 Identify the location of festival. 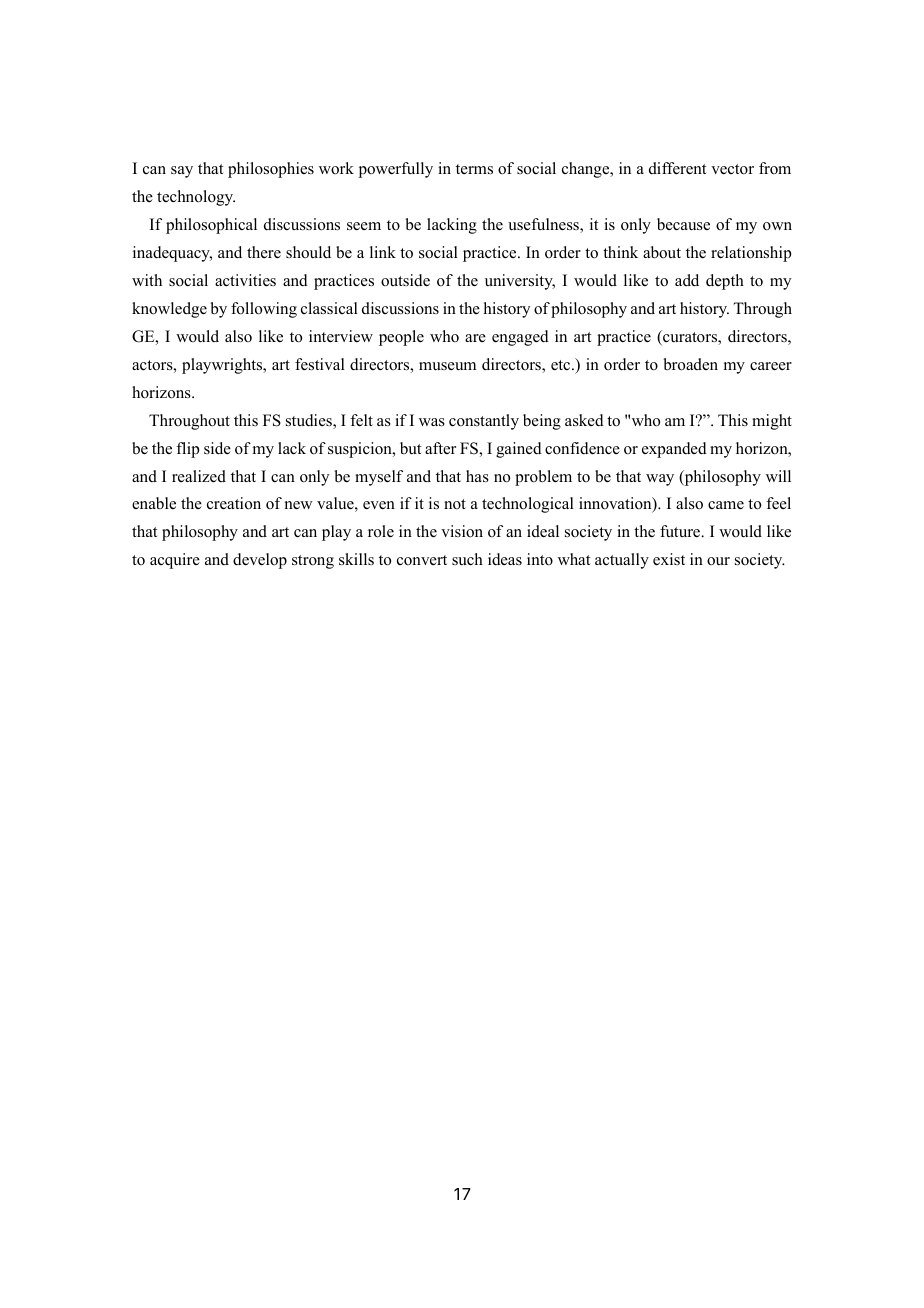
(320, 364).
